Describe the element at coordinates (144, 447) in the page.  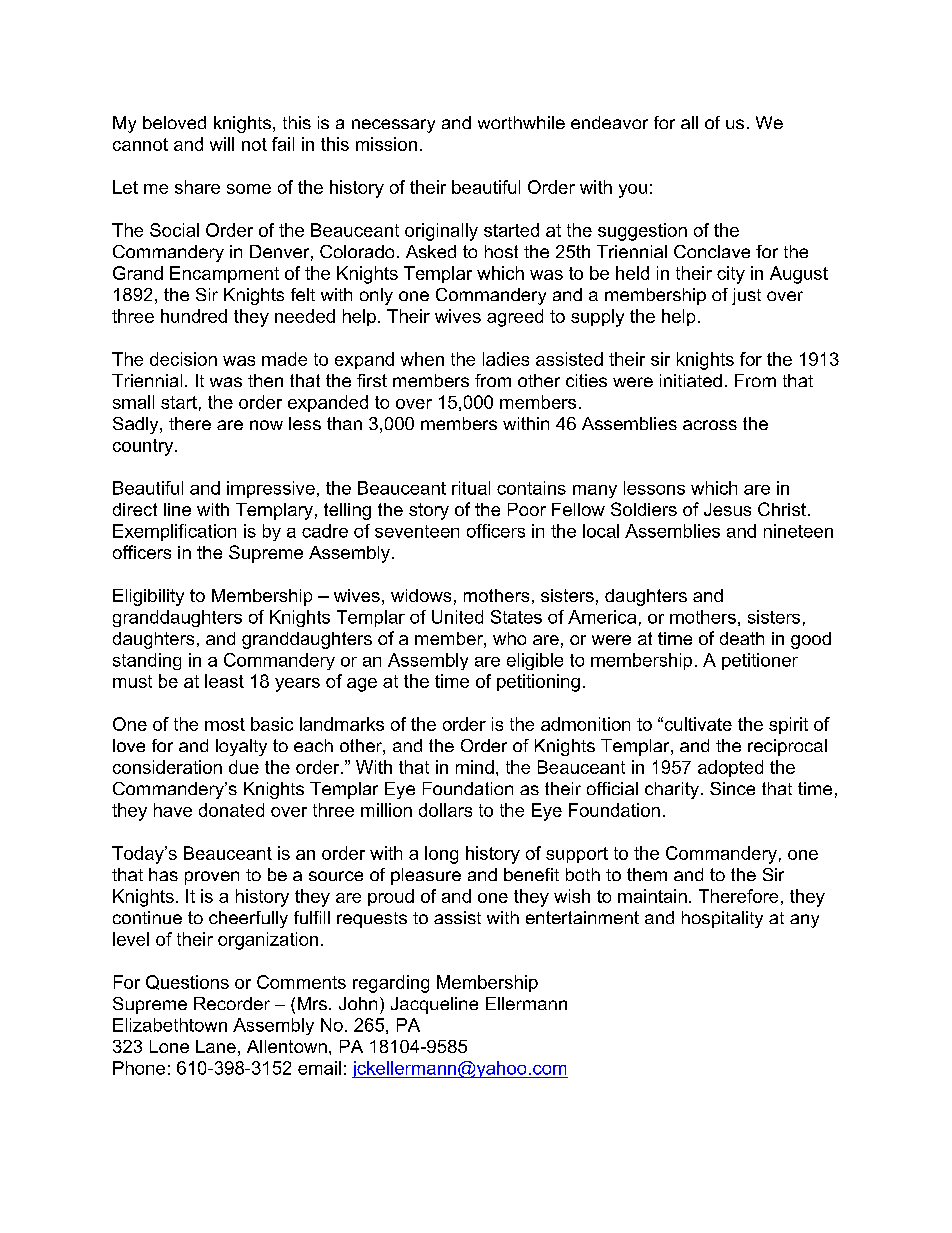
I see `country` at that location.
